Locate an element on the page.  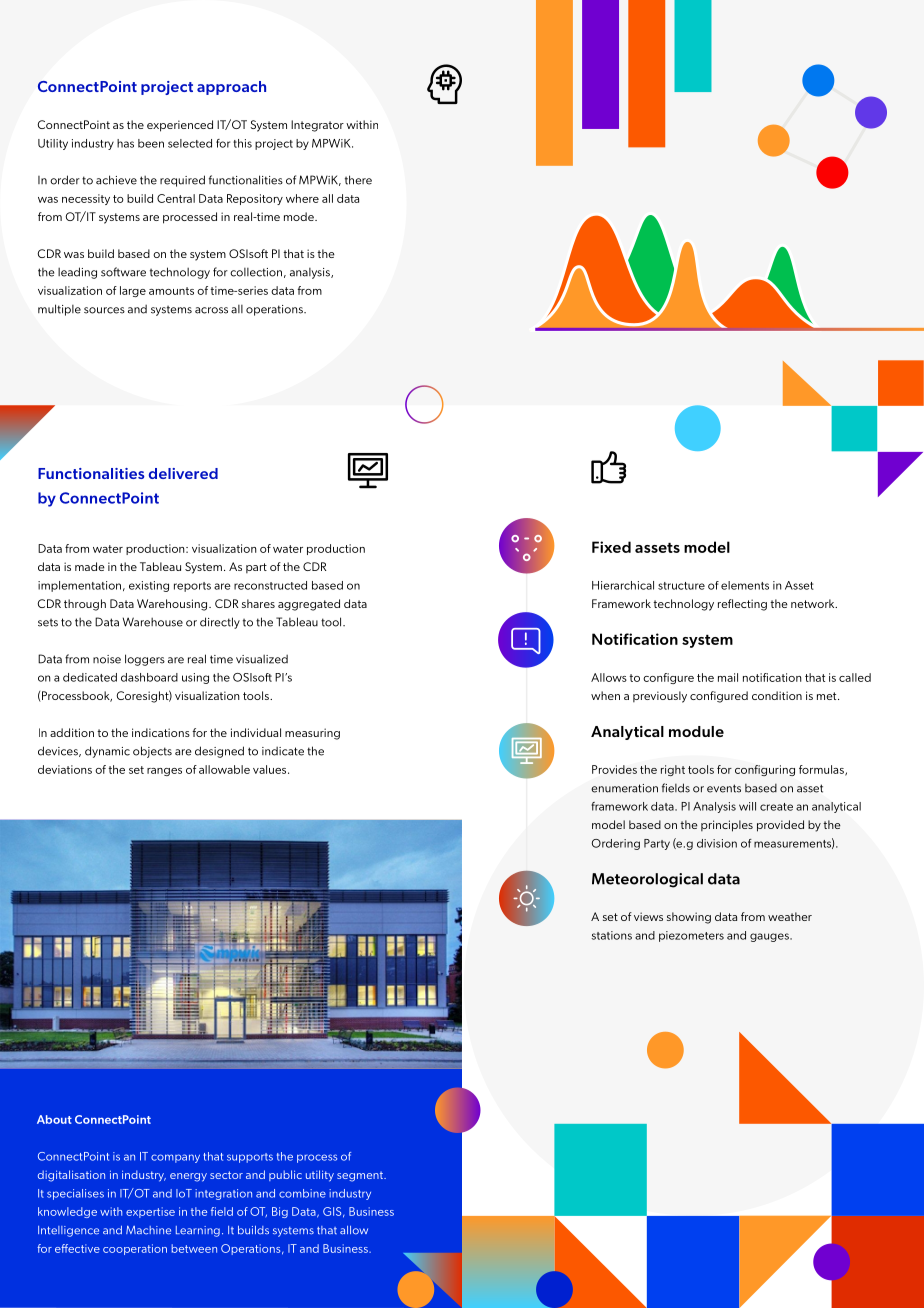
there is located at coordinates (358, 180).
